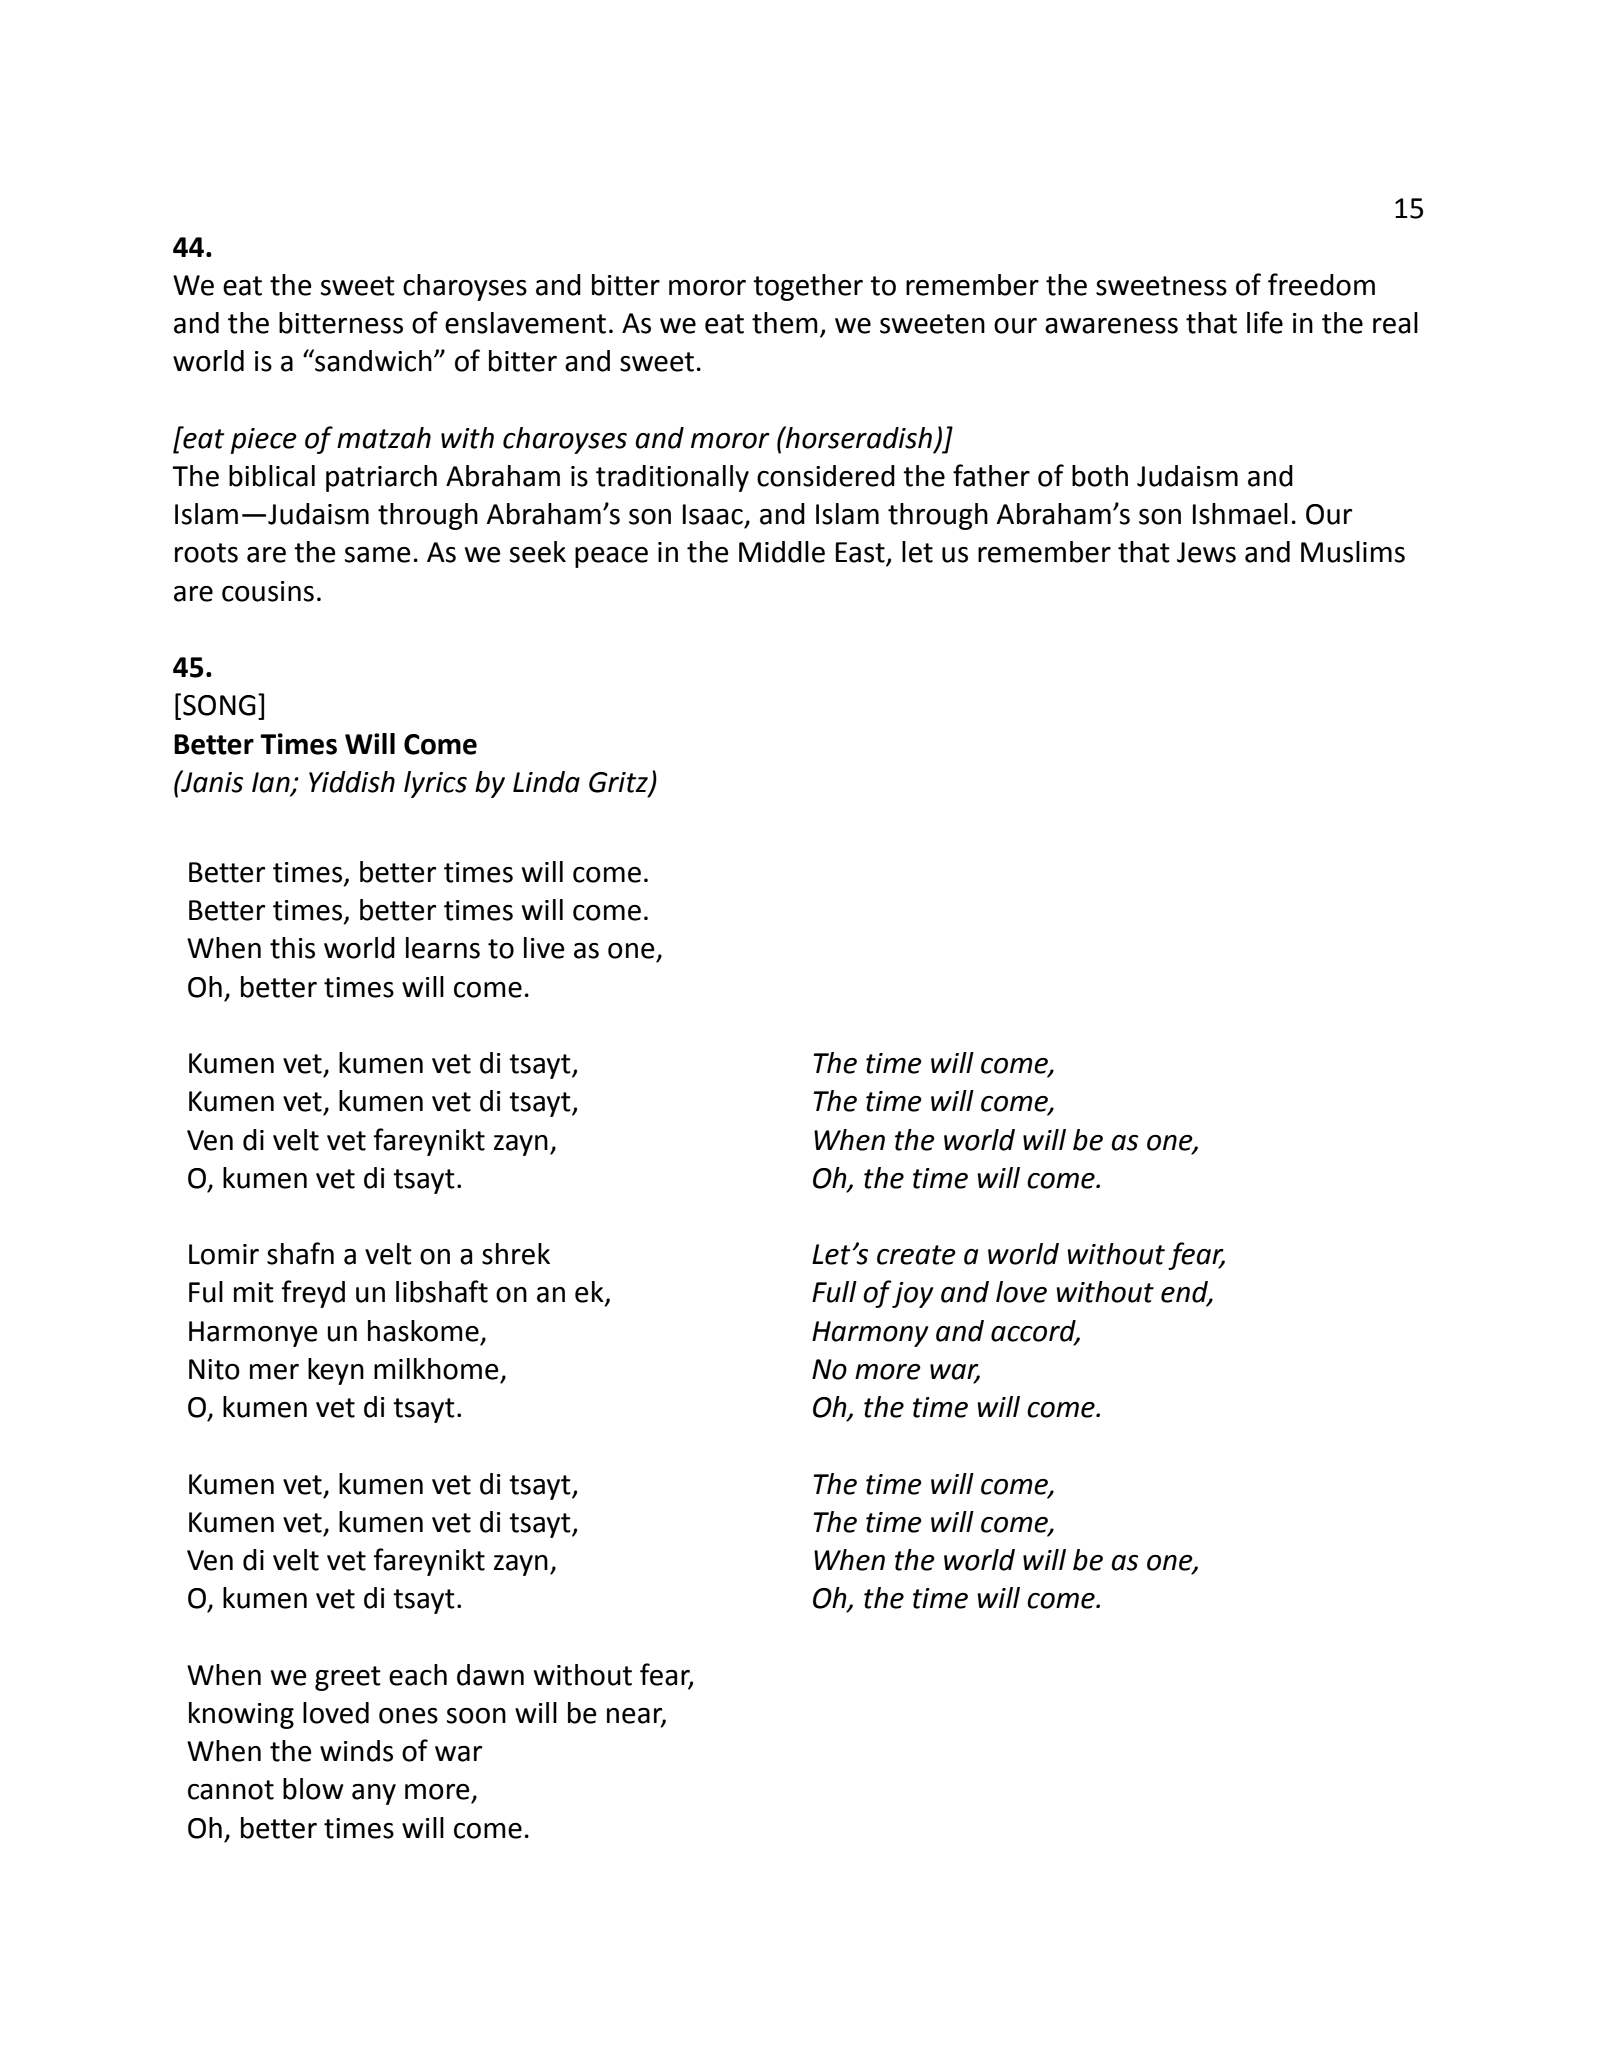 Image resolution: width=1598 pixels, height=2067 pixels. Describe the element at coordinates (476, 1716) in the screenshot. I see `soon` at that location.
